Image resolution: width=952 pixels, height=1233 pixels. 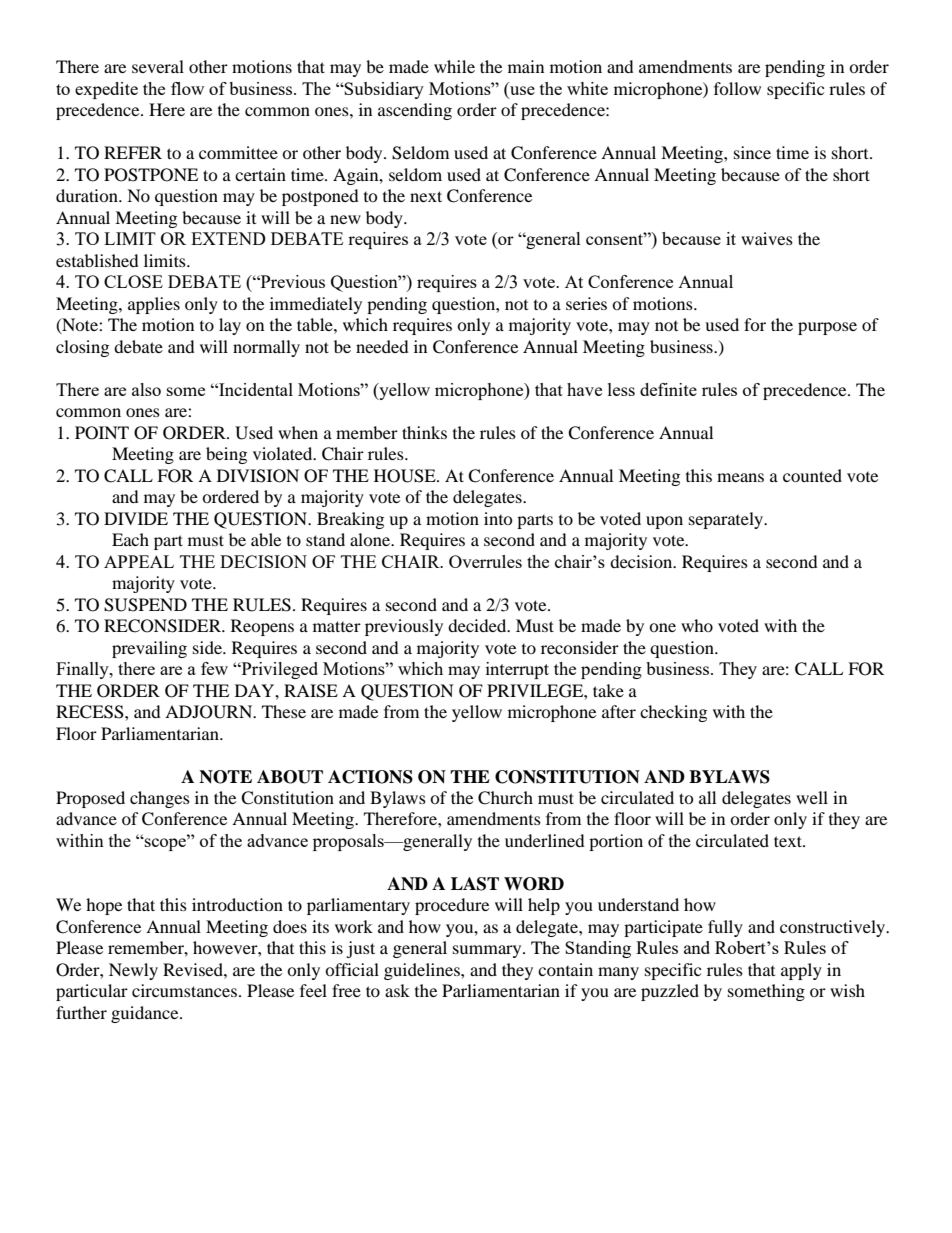 What do you see at coordinates (498, 518) in the screenshot?
I see `into` at bounding box center [498, 518].
